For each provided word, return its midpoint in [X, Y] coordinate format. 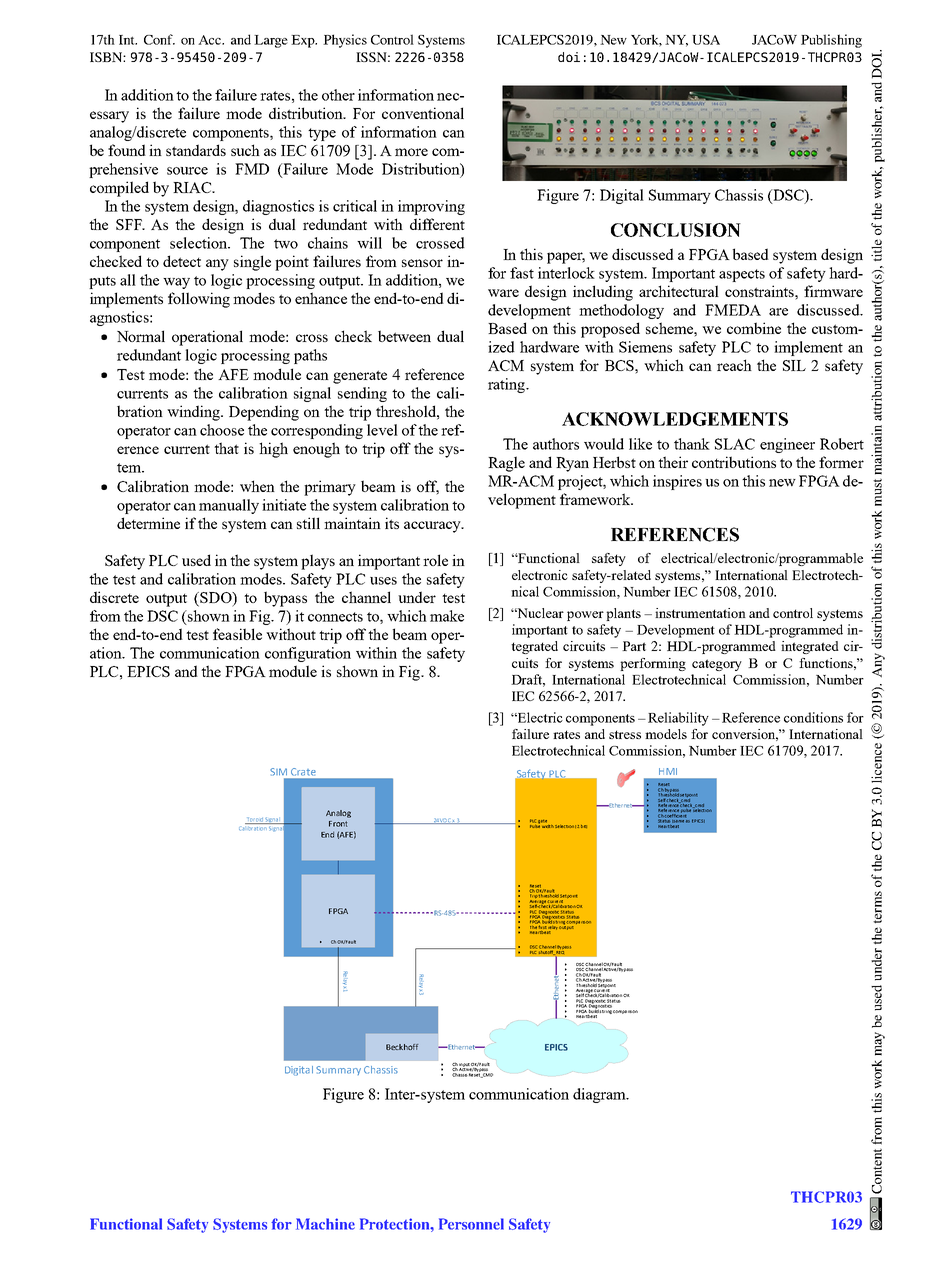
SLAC [735, 444]
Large [271, 41]
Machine [325, 1224]
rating [507, 385]
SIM [278, 772]
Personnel [471, 1224]
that [226, 448]
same [680, 821]
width [547, 825]
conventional [423, 113]
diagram [600, 1095]
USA [706, 40]
